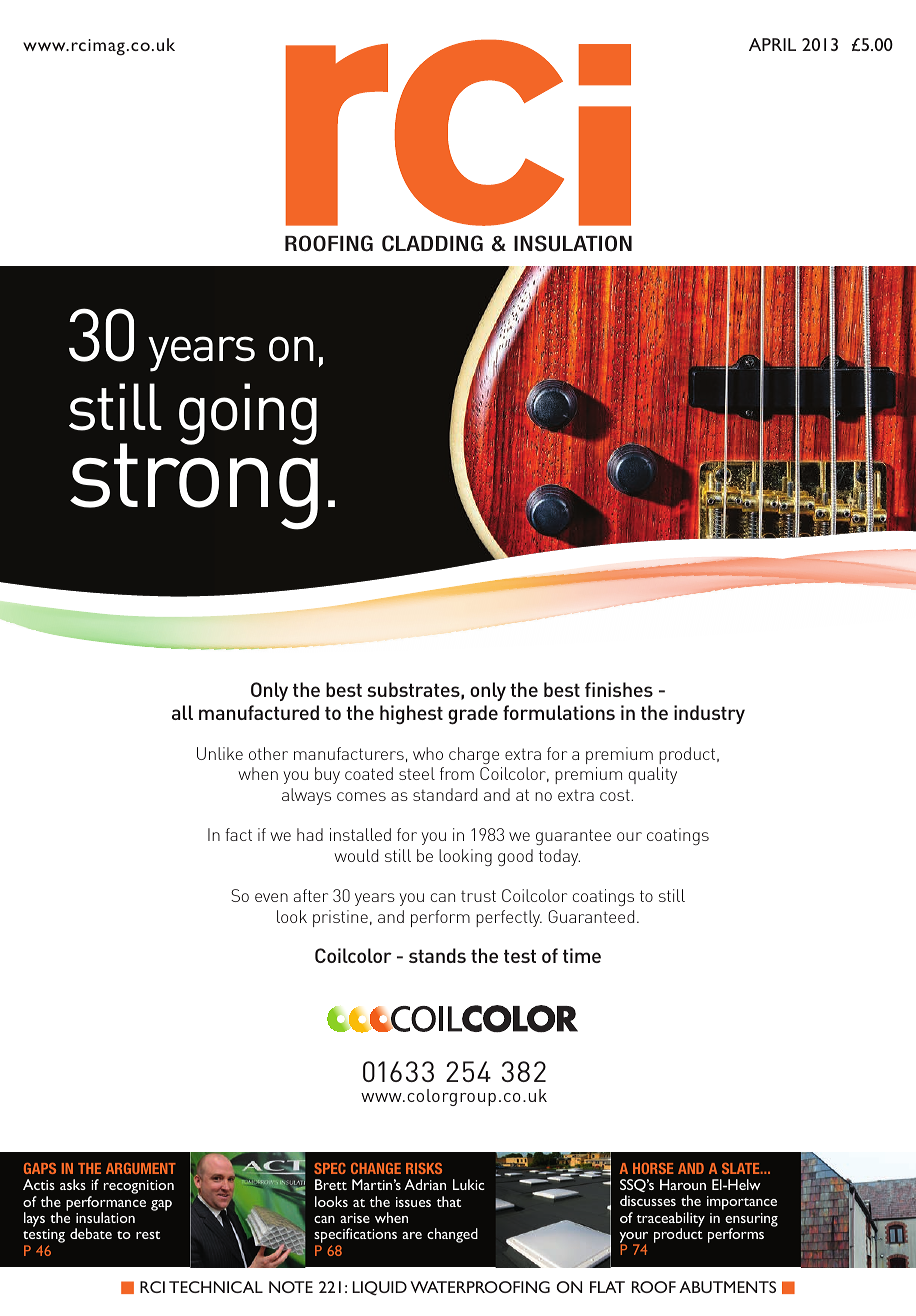 This page has height=1316, width=916. What do you see at coordinates (772, 44) in the page?
I see `APRIL` at bounding box center [772, 44].
